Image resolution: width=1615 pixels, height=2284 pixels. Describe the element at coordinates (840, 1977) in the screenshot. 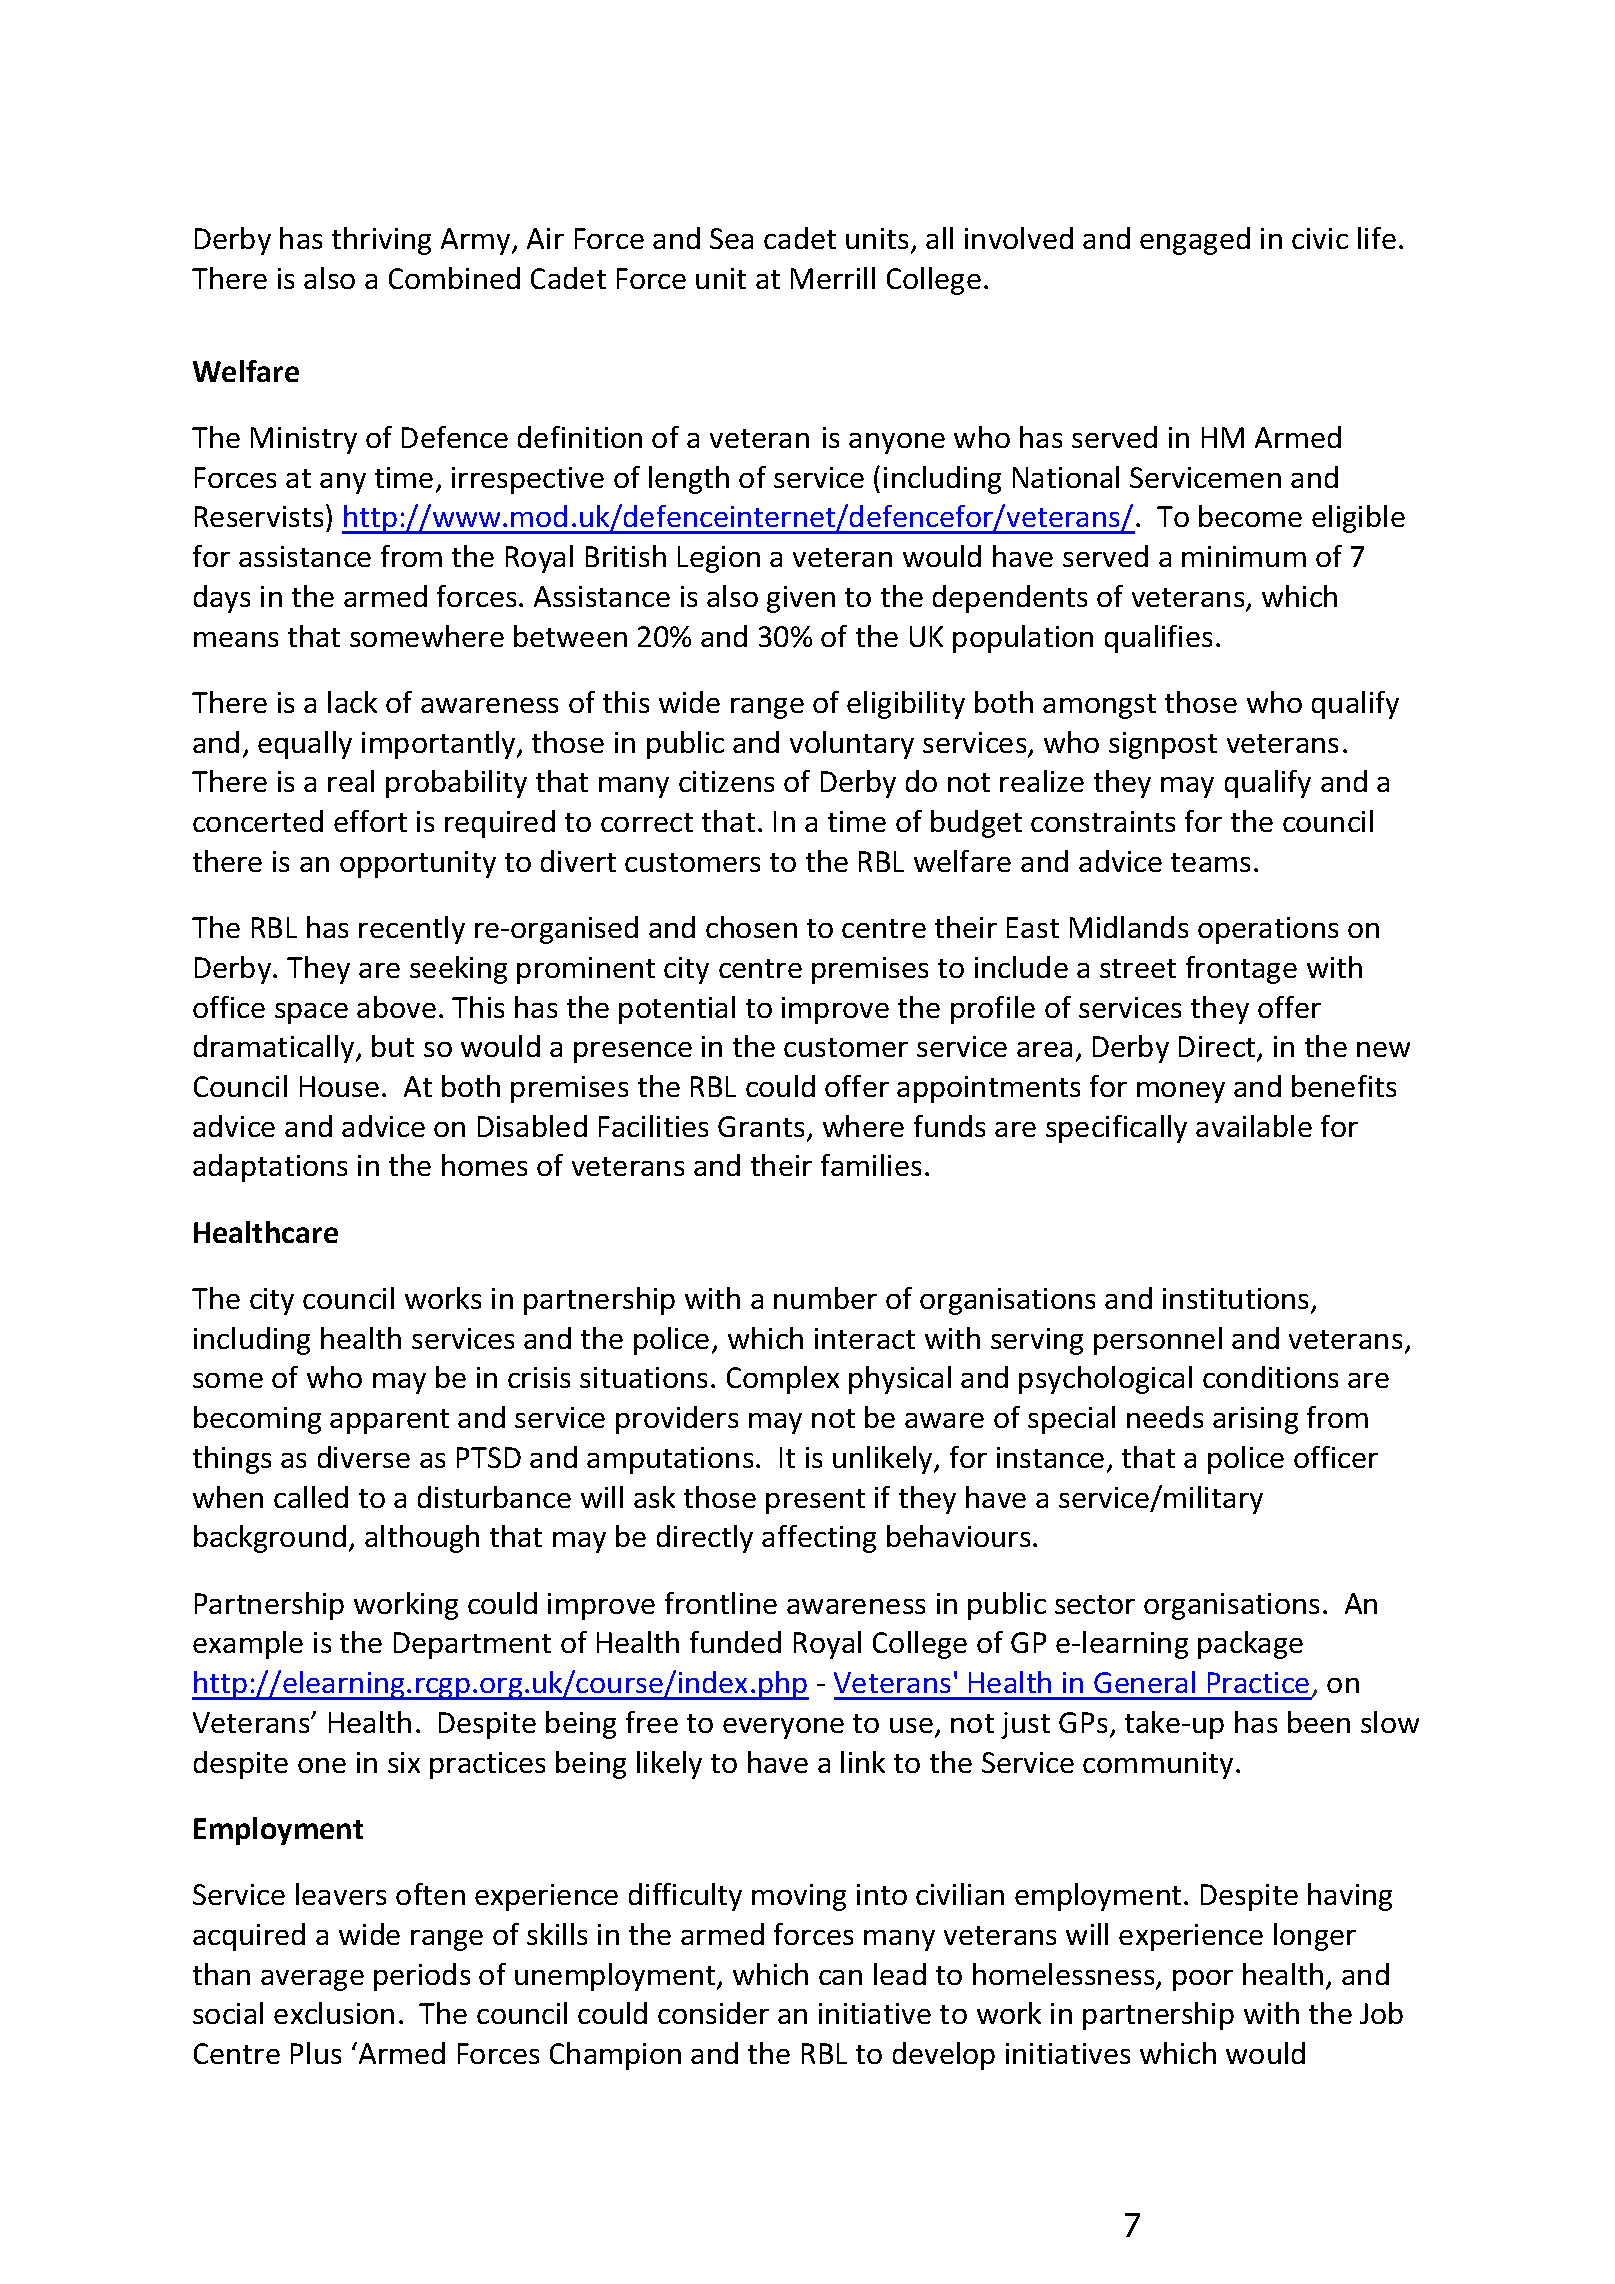

I see `can` at that location.
